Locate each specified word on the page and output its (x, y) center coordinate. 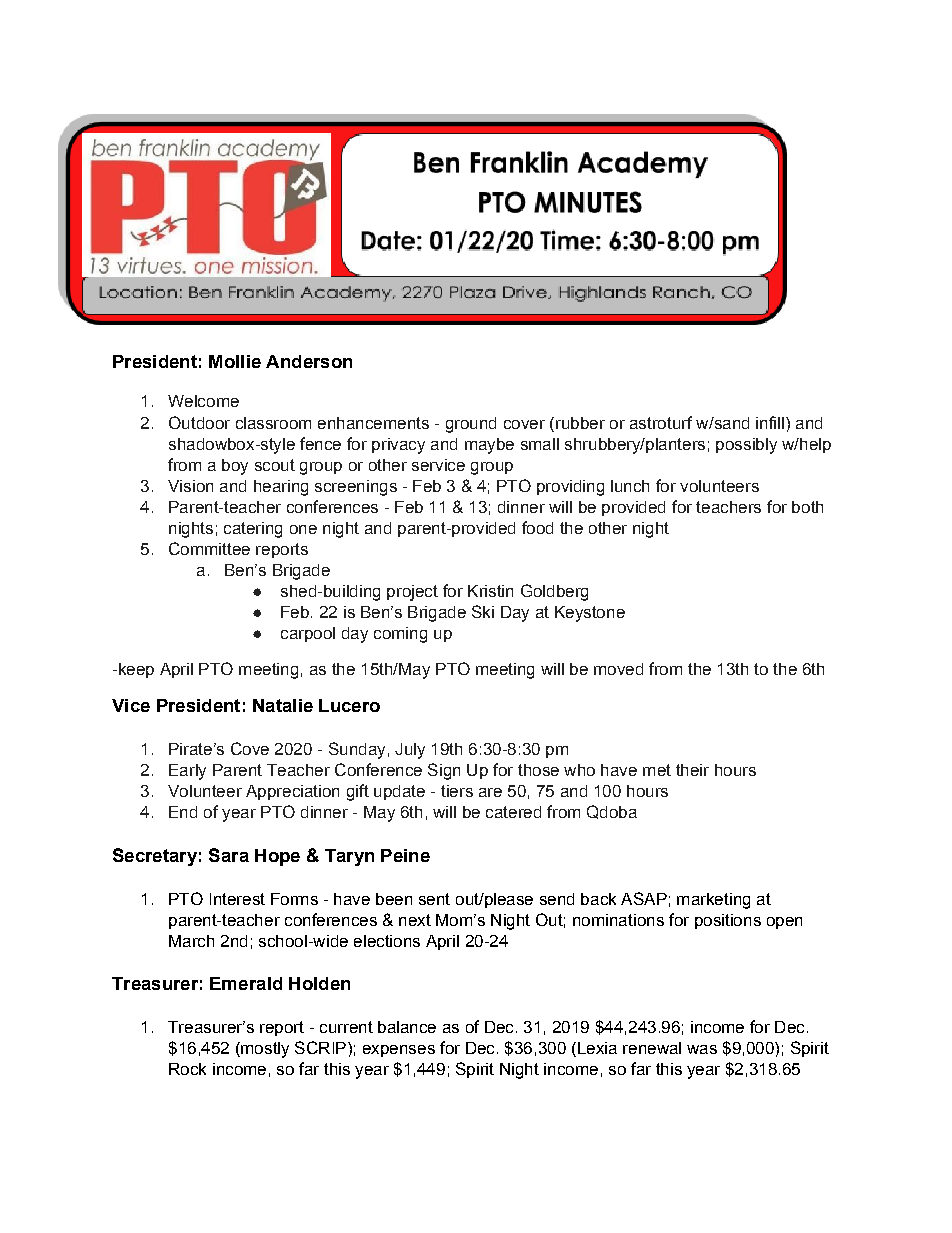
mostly (264, 1050)
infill (770, 422)
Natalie (283, 705)
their (692, 770)
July (410, 751)
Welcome (203, 401)
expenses (399, 1051)
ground (471, 425)
